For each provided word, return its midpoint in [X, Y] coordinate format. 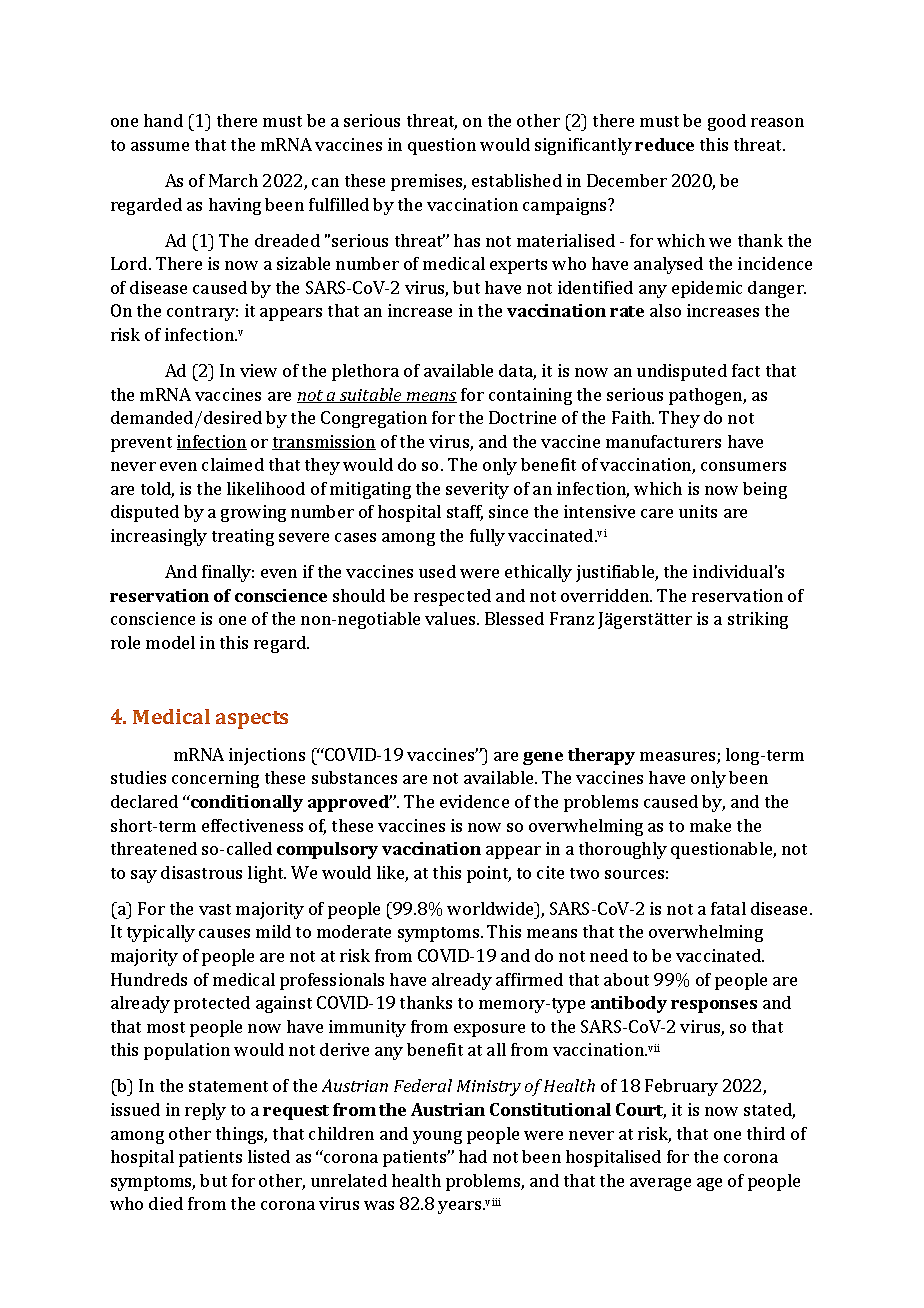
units [698, 511]
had [473, 1156]
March [233, 180]
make [710, 825]
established [517, 180]
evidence [474, 801]
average [660, 1184]
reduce [664, 144]
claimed [233, 464]
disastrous [201, 872]
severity [477, 490]
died [166, 1203]
